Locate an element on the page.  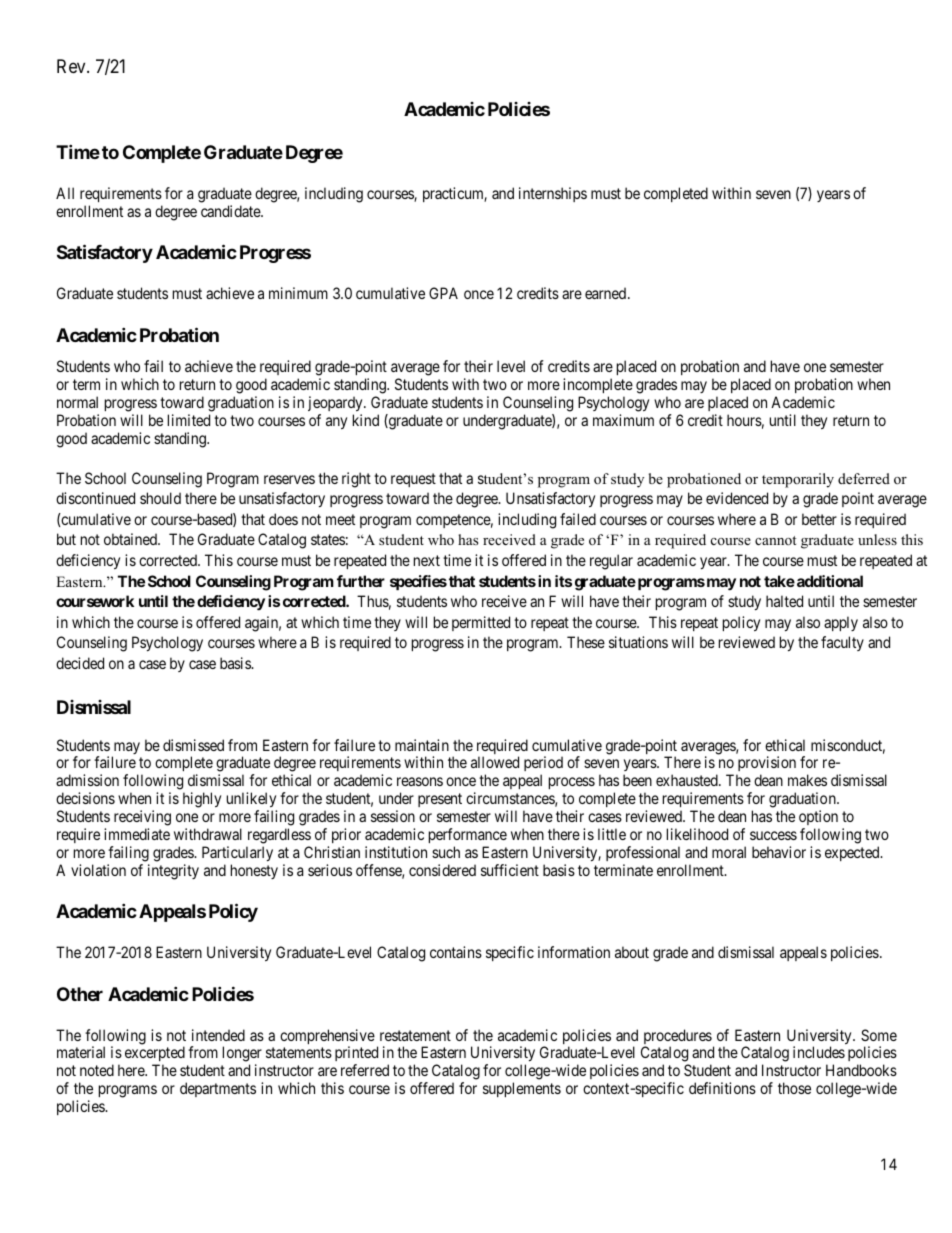
excerpted is located at coordinates (155, 1055).
